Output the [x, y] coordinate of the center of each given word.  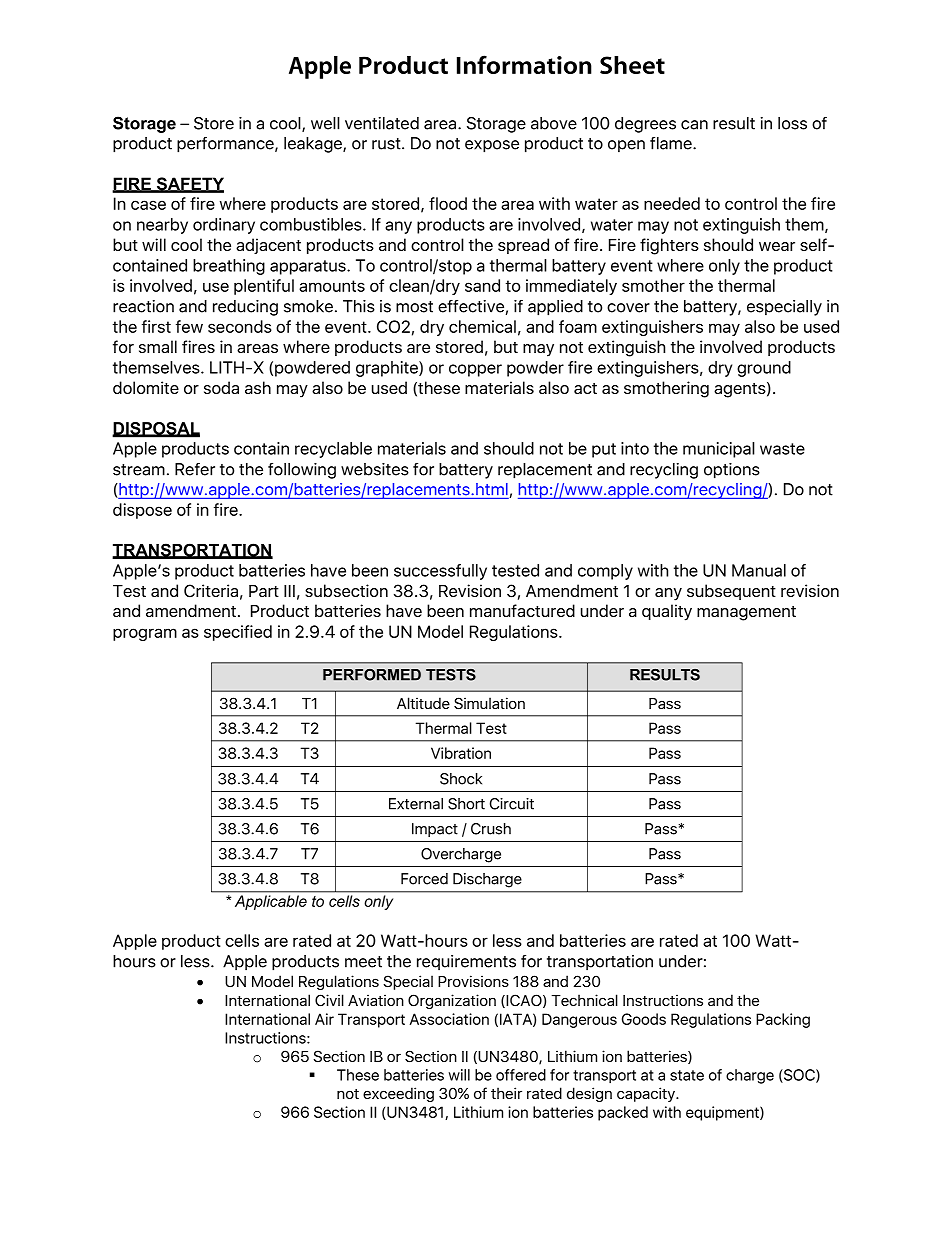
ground [764, 369]
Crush [491, 829]
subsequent [731, 592]
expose [492, 146]
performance [226, 145]
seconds [240, 326]
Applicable [271, 902]
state [687, 1075]
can [694, 125]
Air [324, 1019]
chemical [482, 326]
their [506, 1093]
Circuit [512, 804]
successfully [440, 572]
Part [264, 591]
